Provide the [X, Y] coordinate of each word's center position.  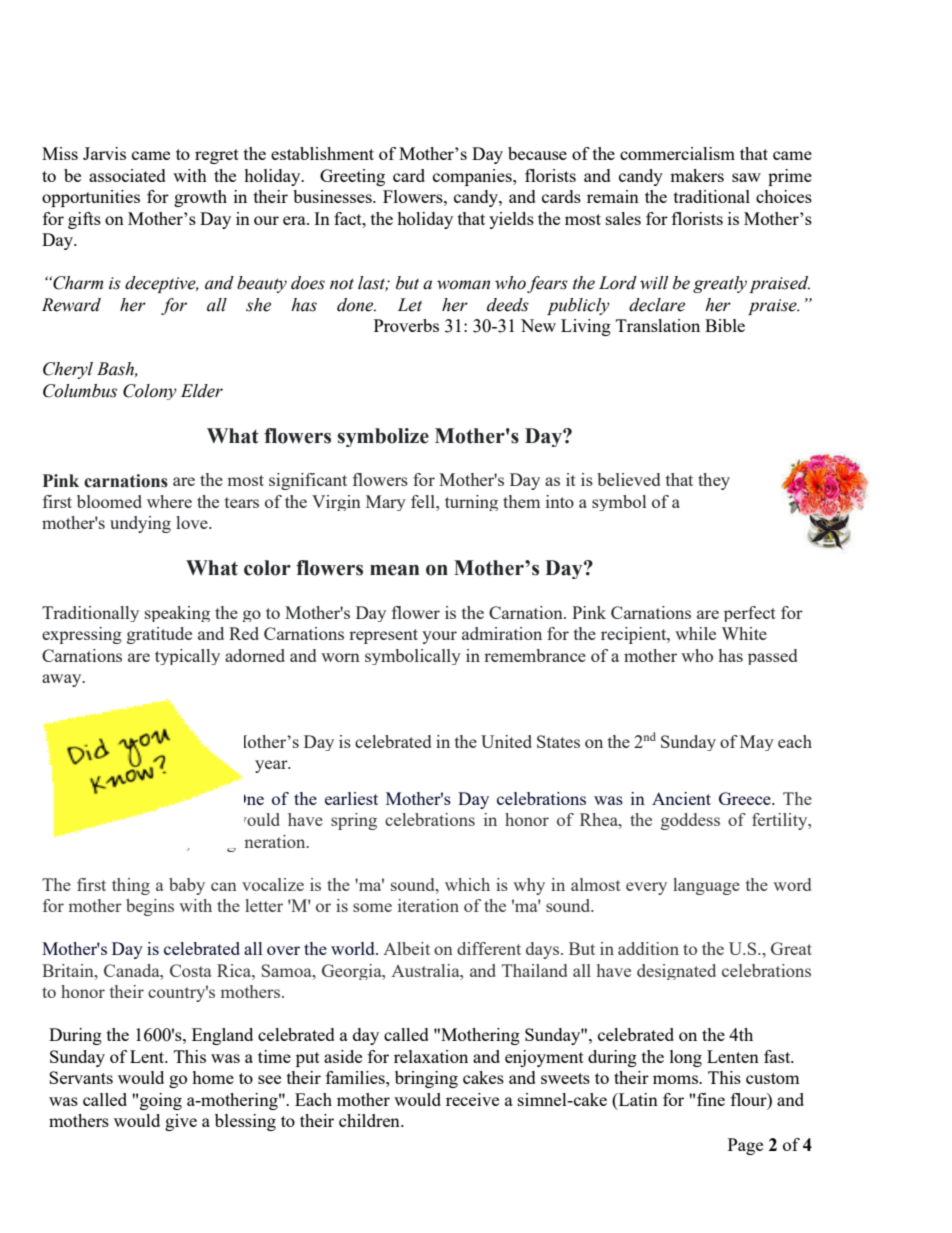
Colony [150, 392]
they [714, 481]
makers [697, 175]
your [439, 637]
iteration [428, 905]
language [706, 886]
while [695, 633]
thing [131, 886]
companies [473, 177]
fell [424, 501]
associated [127, 175]
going [161, 1101]
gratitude [159, 635]
